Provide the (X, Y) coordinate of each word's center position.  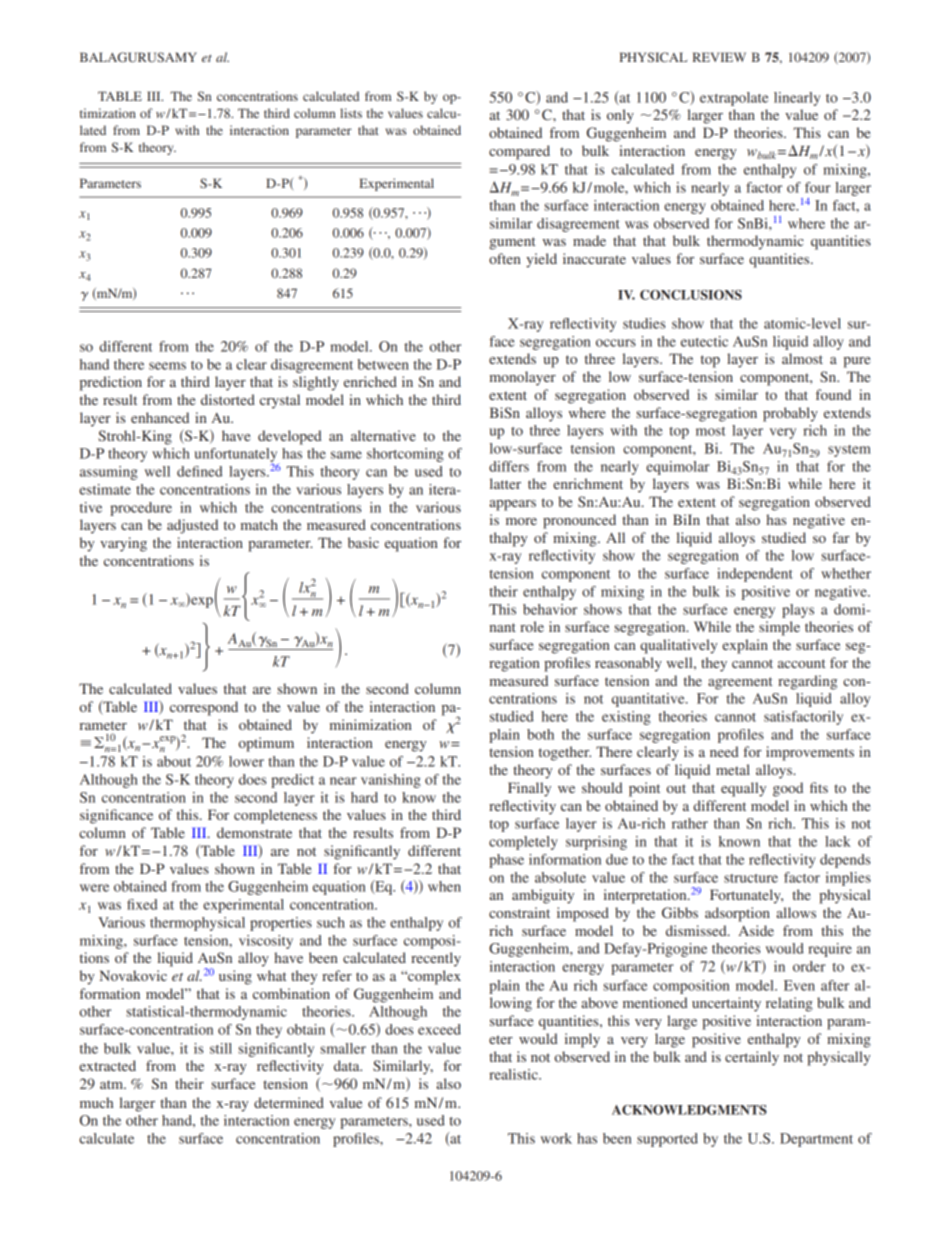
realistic (514, 1074)
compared (519, 152)
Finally (529, 789)
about (174, 761)
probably (790, 414)
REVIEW (719, 57)
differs (509, 466)
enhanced (160, 417)
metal (733, 769)
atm (113, 1084)
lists (351, 113)
